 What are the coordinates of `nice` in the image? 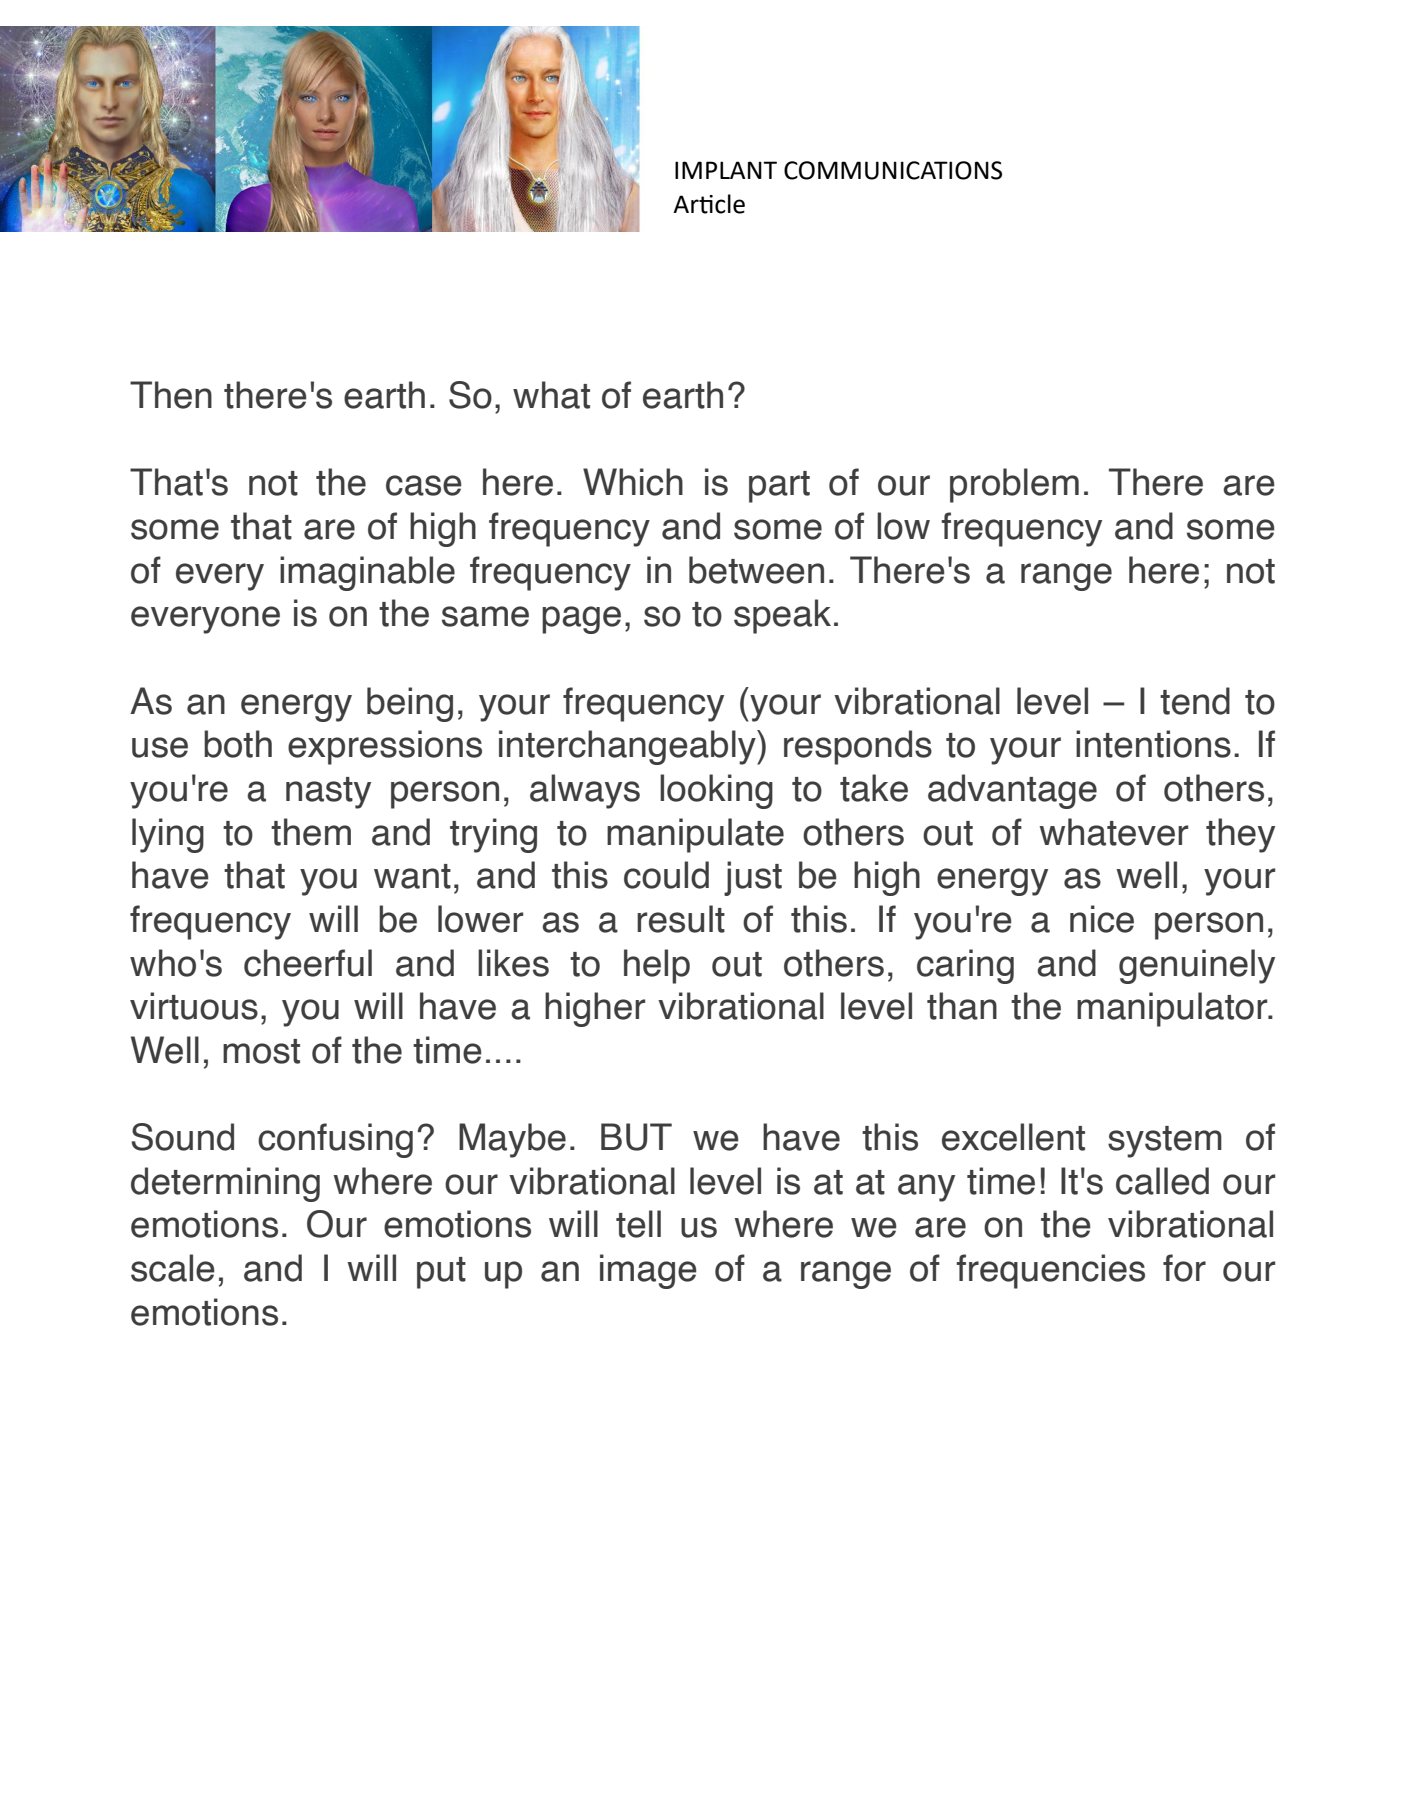 It's located at (1102, 919).
